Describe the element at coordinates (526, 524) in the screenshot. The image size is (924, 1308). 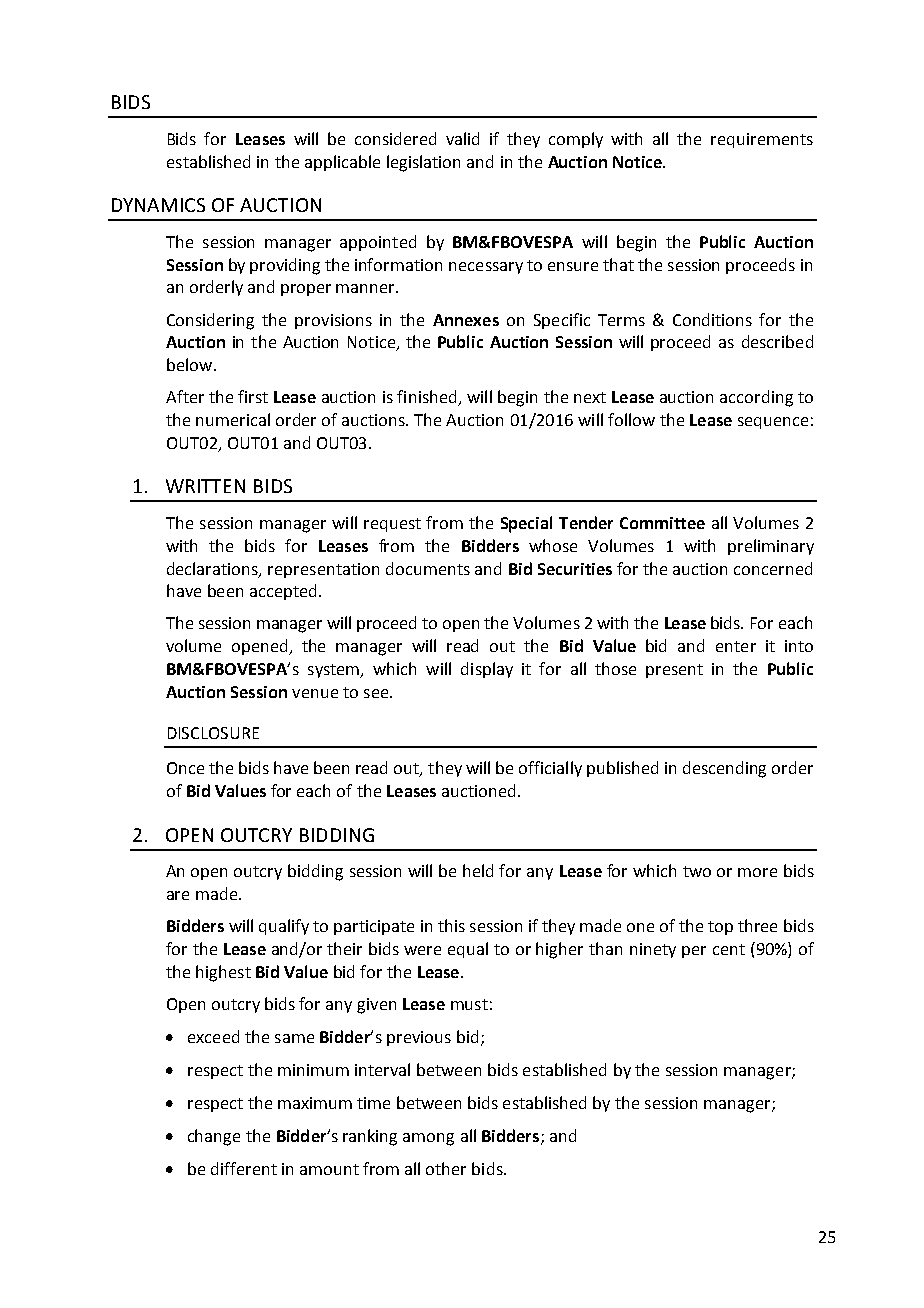
I see `Special` at that location.
